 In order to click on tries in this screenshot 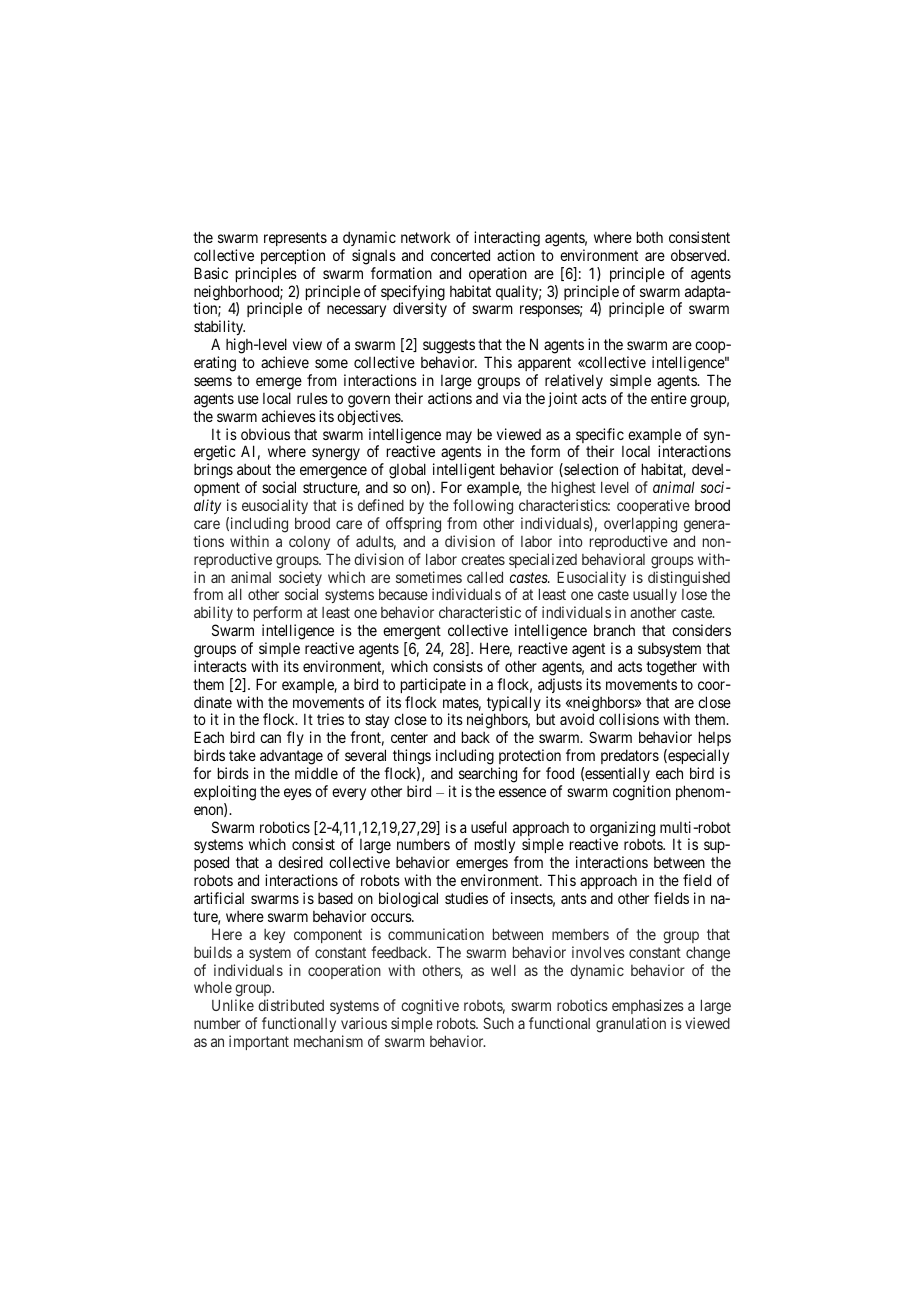, I will do `click(330, 719)`.
